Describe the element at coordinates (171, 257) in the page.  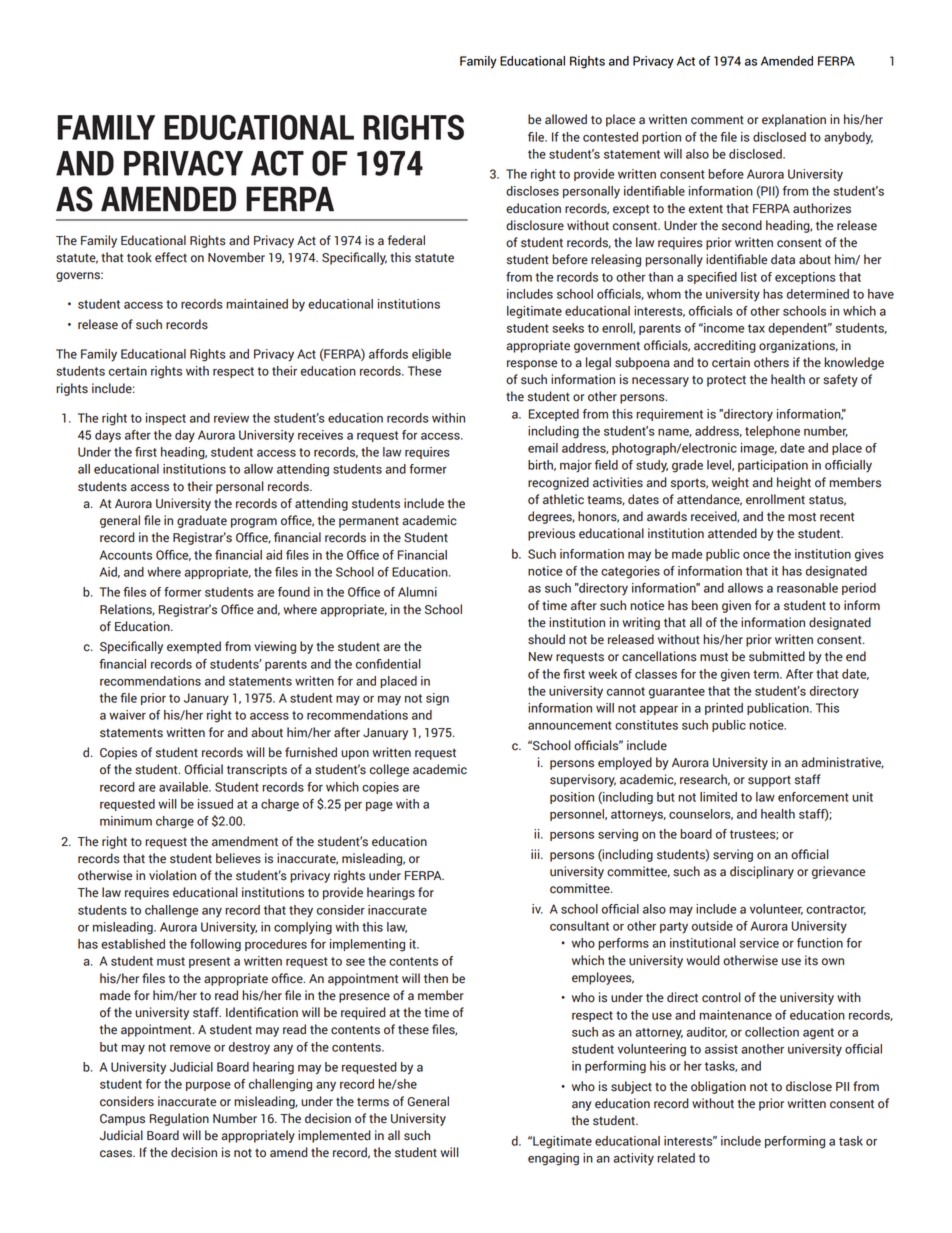
I see `effect` at that location.
